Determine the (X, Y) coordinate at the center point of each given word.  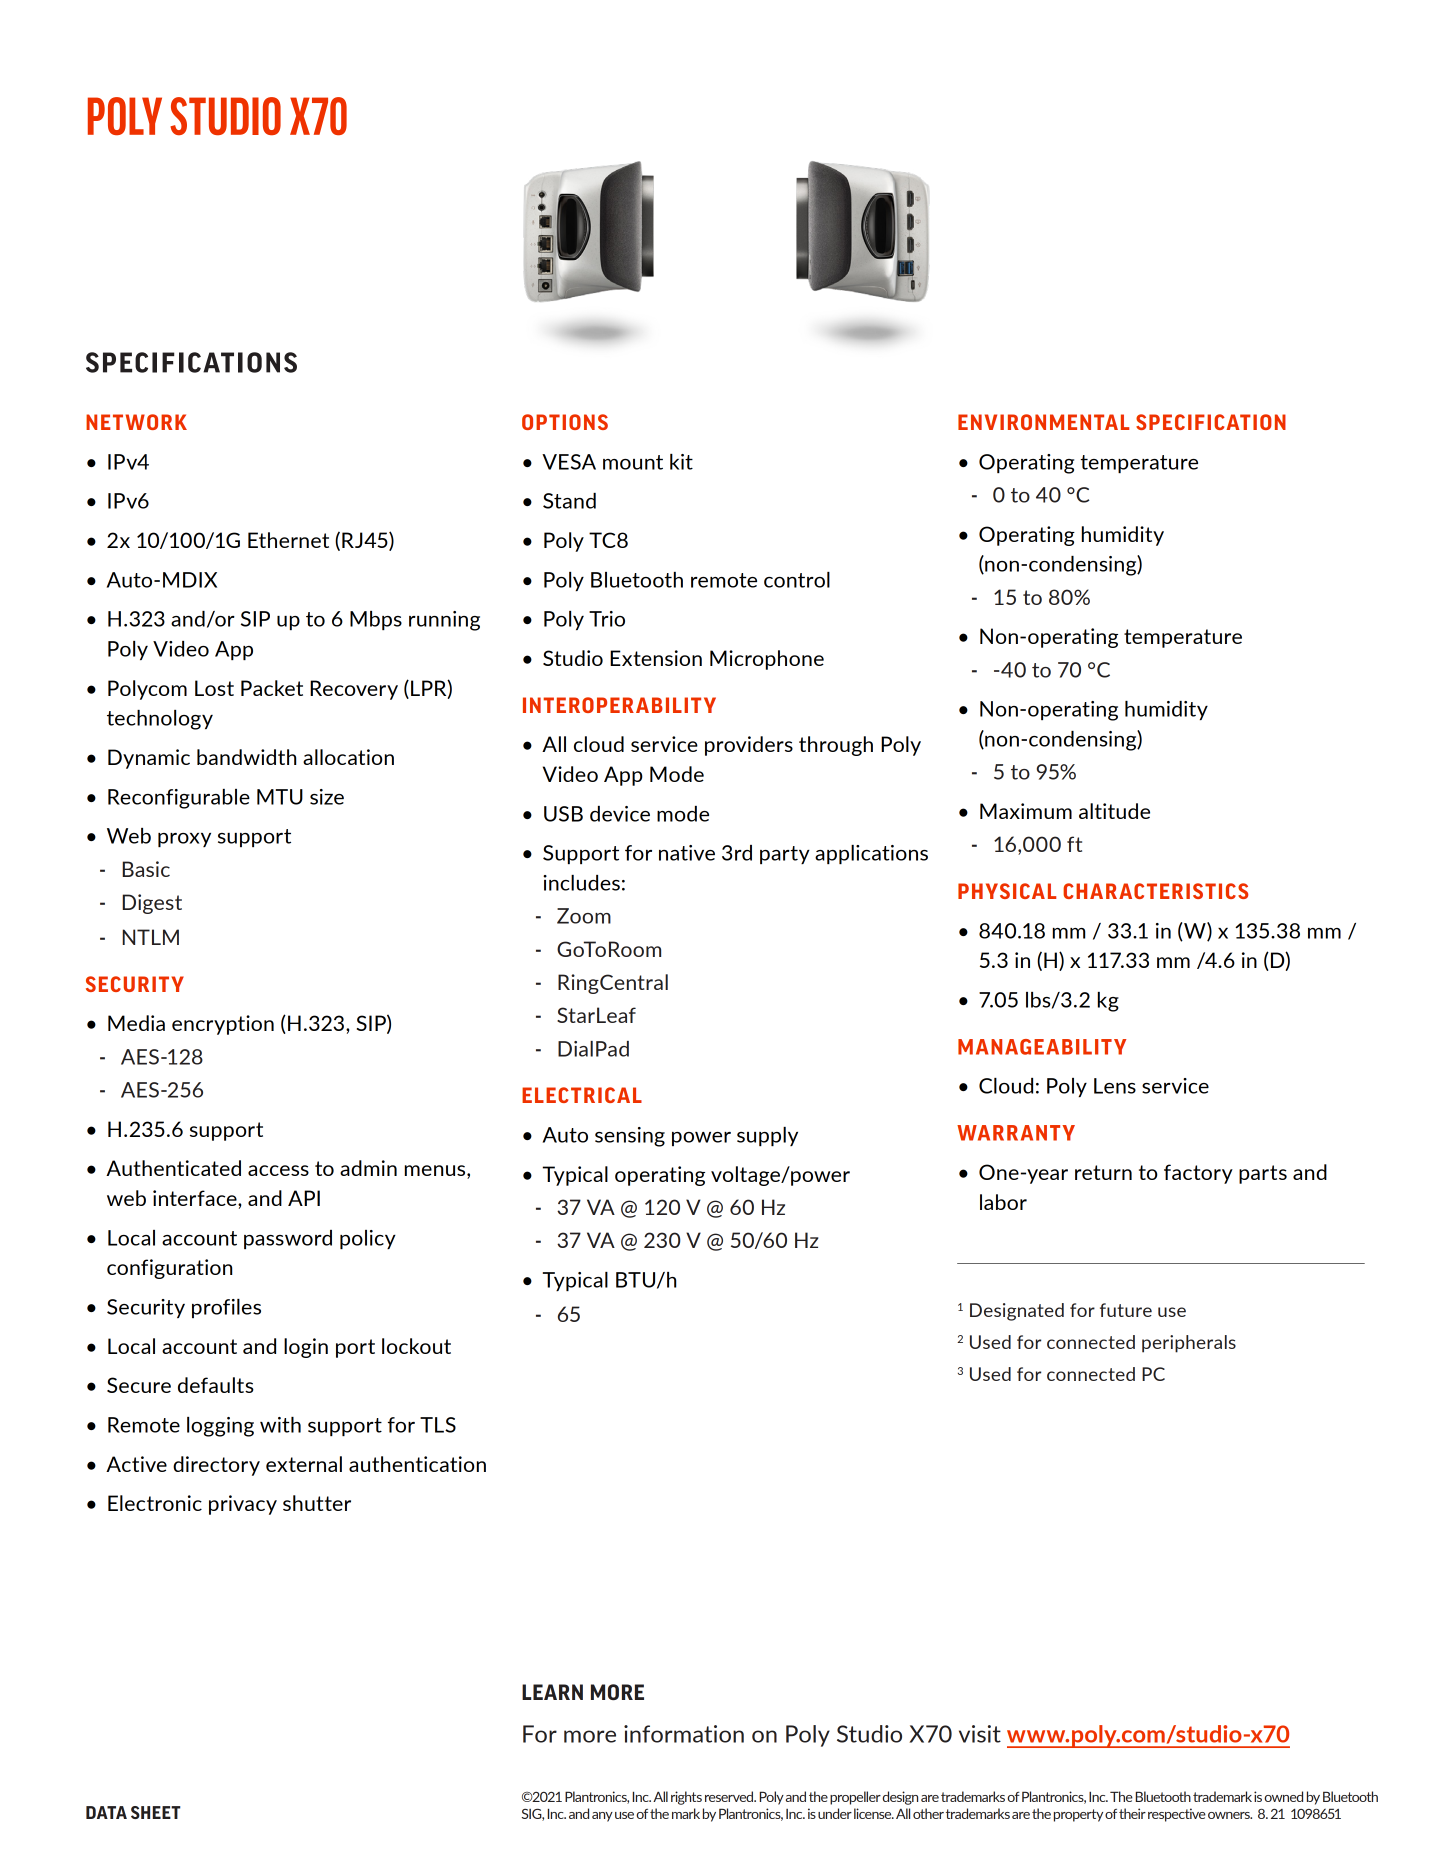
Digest (152, 904)
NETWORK (136, 422)
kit (681, 462)
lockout (416, 1346)
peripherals (1189, 1344)
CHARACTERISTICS (1155, 891)
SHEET (156, 1812)
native (687, 853)
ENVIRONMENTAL (1043, 422)
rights (686, 1798)
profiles (226, 1308)
